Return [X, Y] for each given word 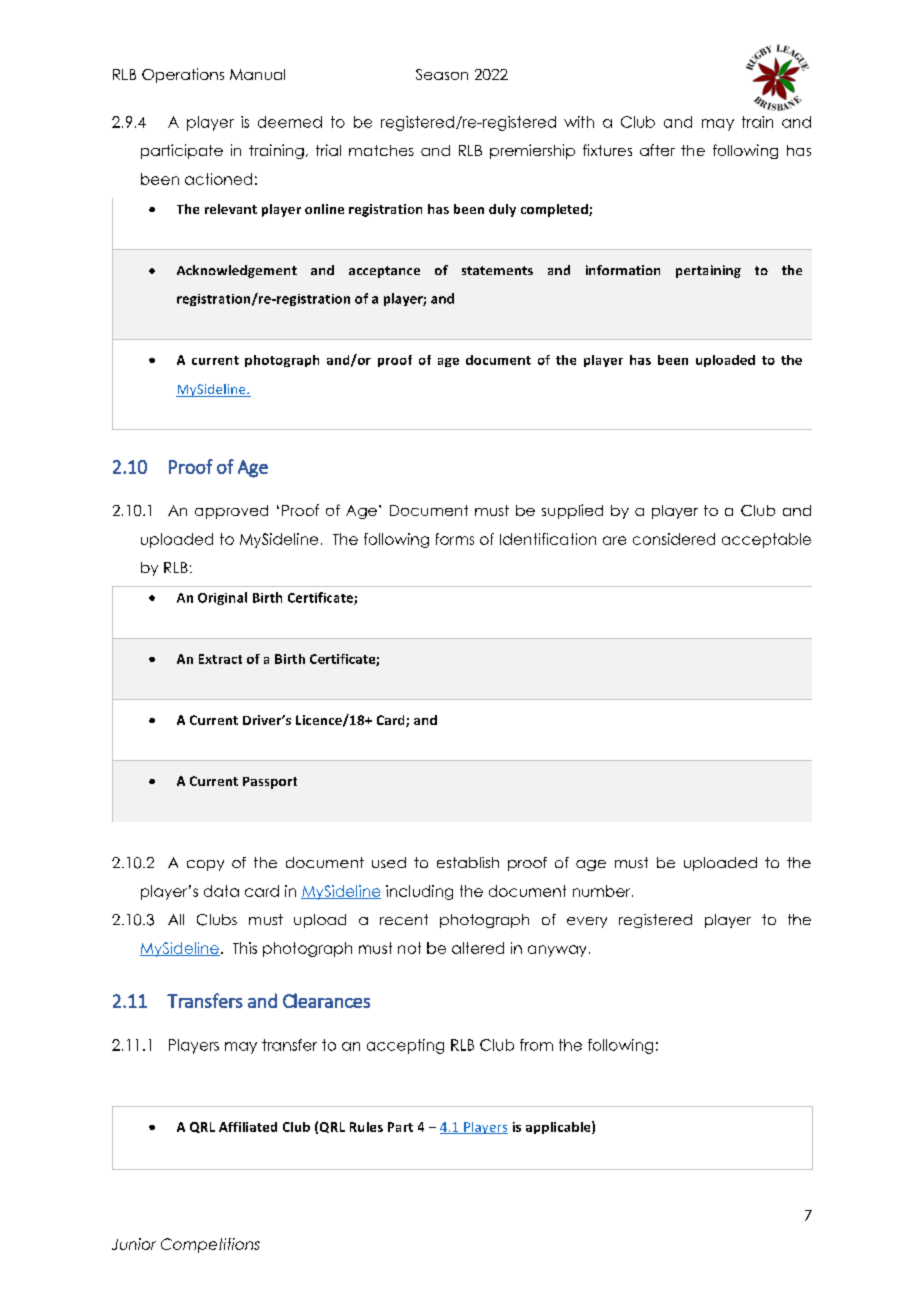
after [657, 150]
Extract [220, 659]
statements [497, 270]
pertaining [708, 271]
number [603, 891]
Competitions [210, 1245]
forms [455, 539]
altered [478, 948]
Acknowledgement [237, 271]
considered [674, 539]
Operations [183, 75]
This [245, 948]
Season [442, 74]
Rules [366, 1127]
